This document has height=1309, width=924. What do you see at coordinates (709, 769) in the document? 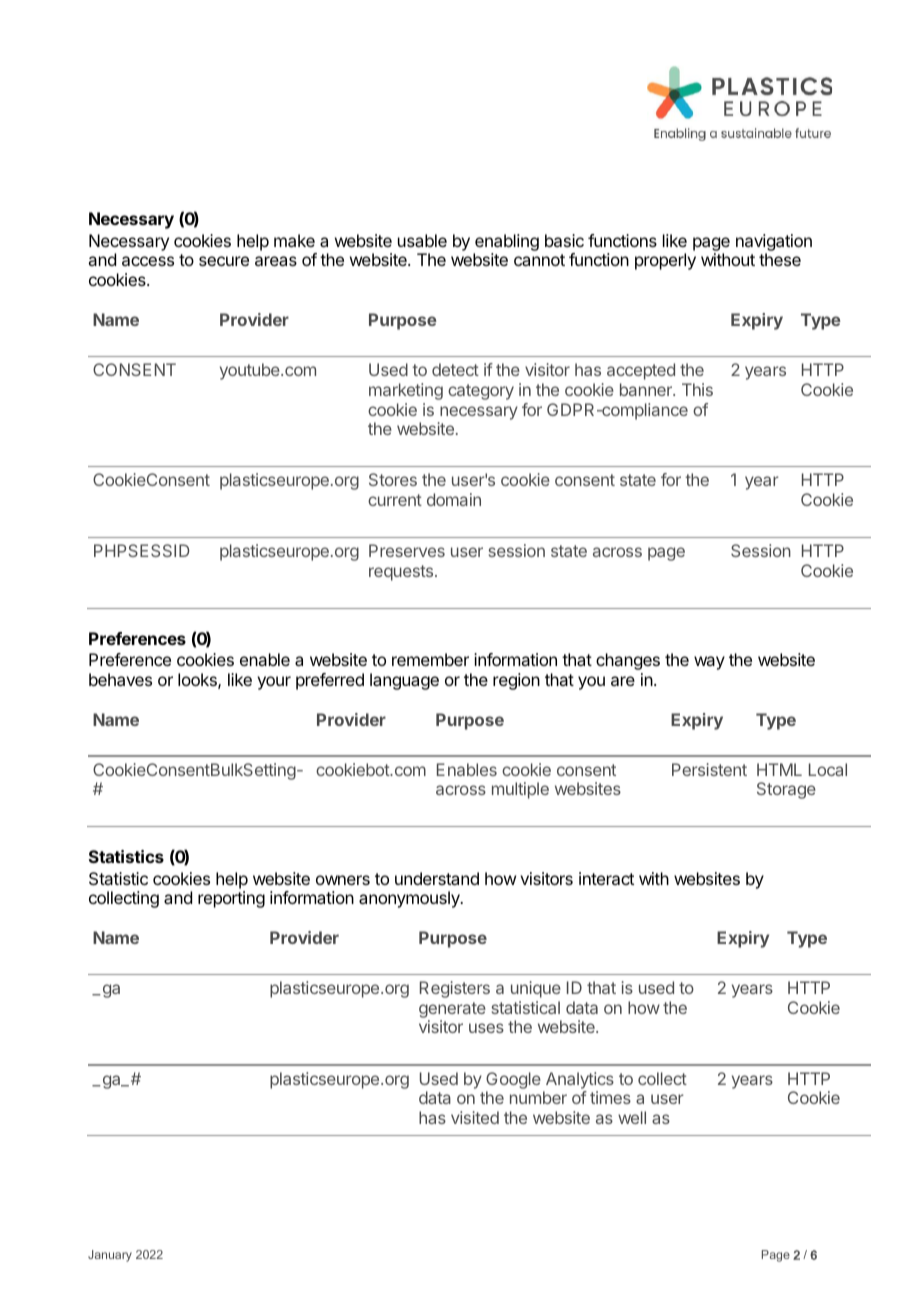
I see `Persistent` at bounding box center [709, 769].
